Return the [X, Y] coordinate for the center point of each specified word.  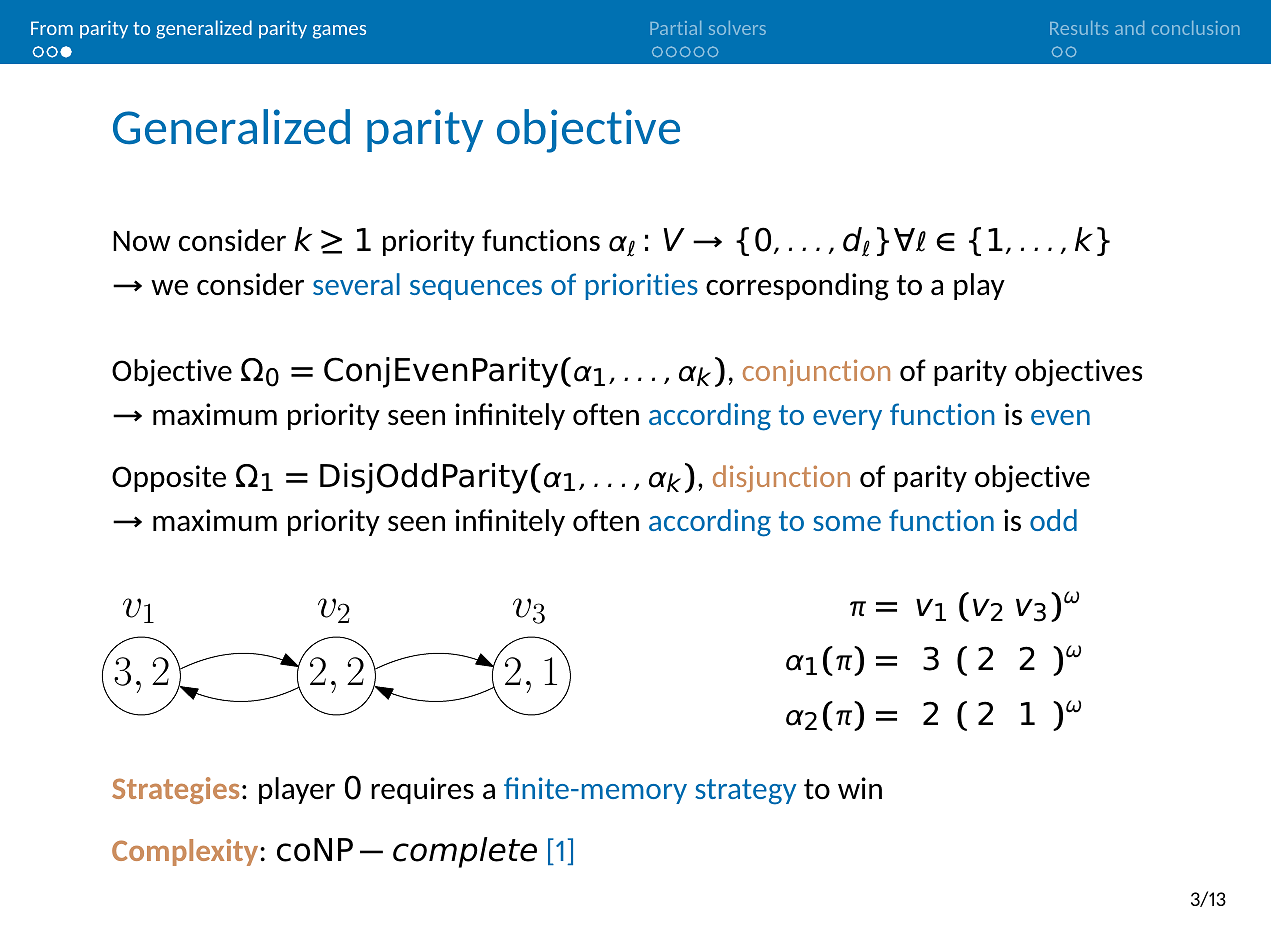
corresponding [797, 287]
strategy [745, 792]
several [356, 284]
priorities [641, 286]
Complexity [186, 852]
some [847, 523]
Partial [675, 28]
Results [1079, 28]
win [860, 788]
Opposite [169, 478]
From [52, 28]
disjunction [781, 478]
